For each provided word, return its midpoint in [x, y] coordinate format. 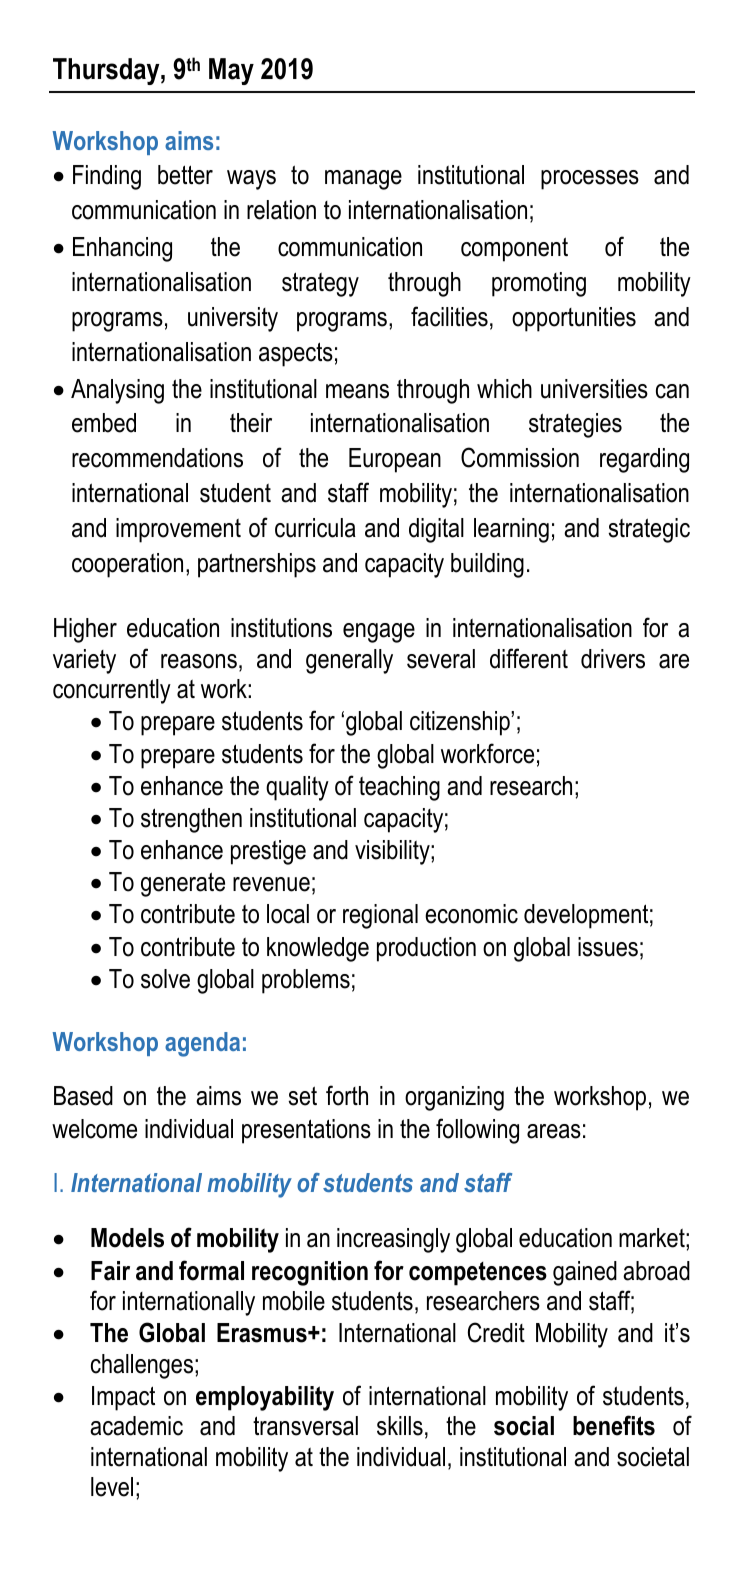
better [185, 175]
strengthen [191, 820]
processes [590, 180]
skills [400, 1426]
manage [363, 180]
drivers [613, 659]
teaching [399, 788]
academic [136, 1426]
